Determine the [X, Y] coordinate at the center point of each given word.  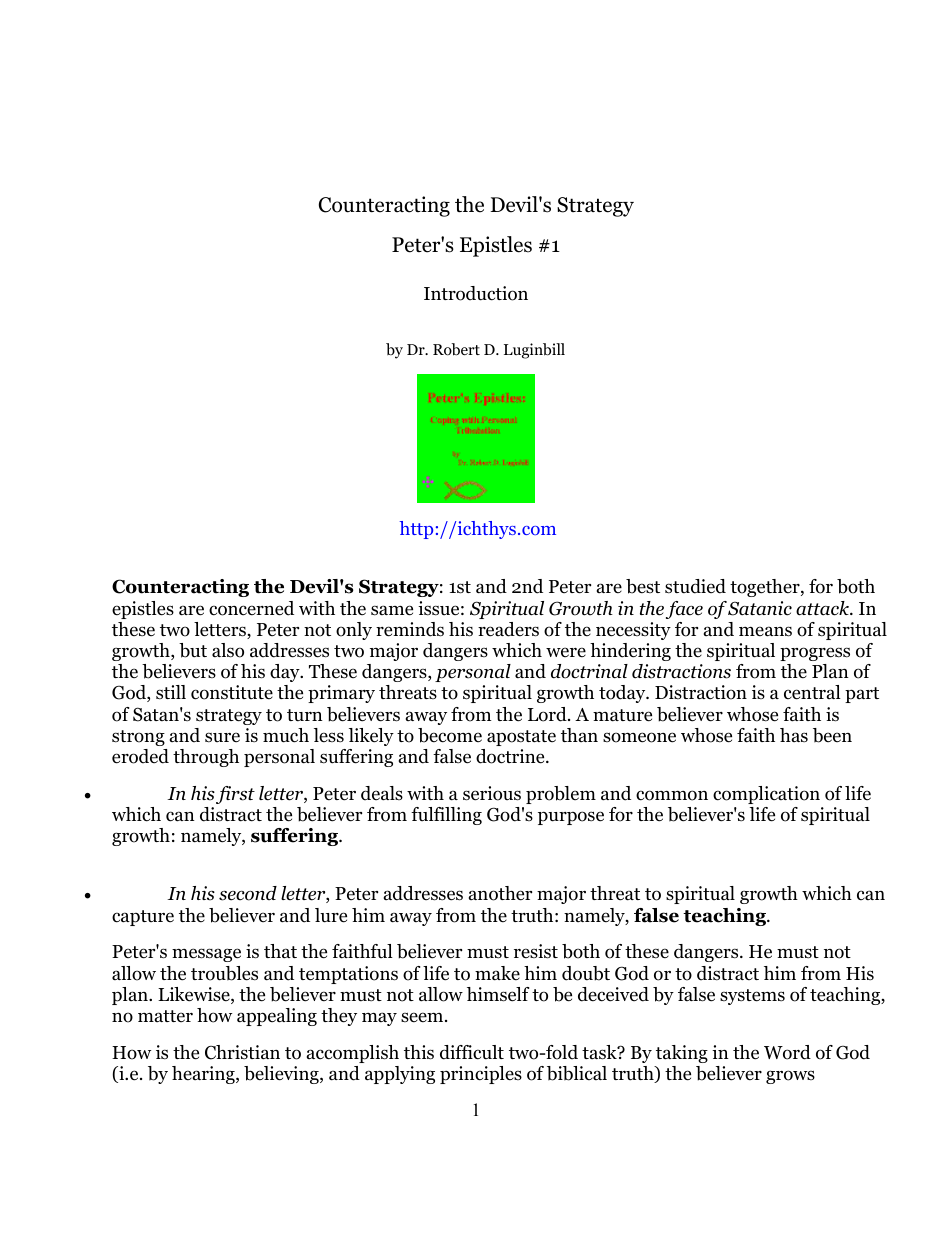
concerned [251, 608]
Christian [242, 1052]
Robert [456, 349]
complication [766, 795]
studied [695, 586]
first [235, 795]
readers [508, 629]
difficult [472, 1052]
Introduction [476, 293]
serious [492, 793]
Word [787, 1052]
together [766, 588]
